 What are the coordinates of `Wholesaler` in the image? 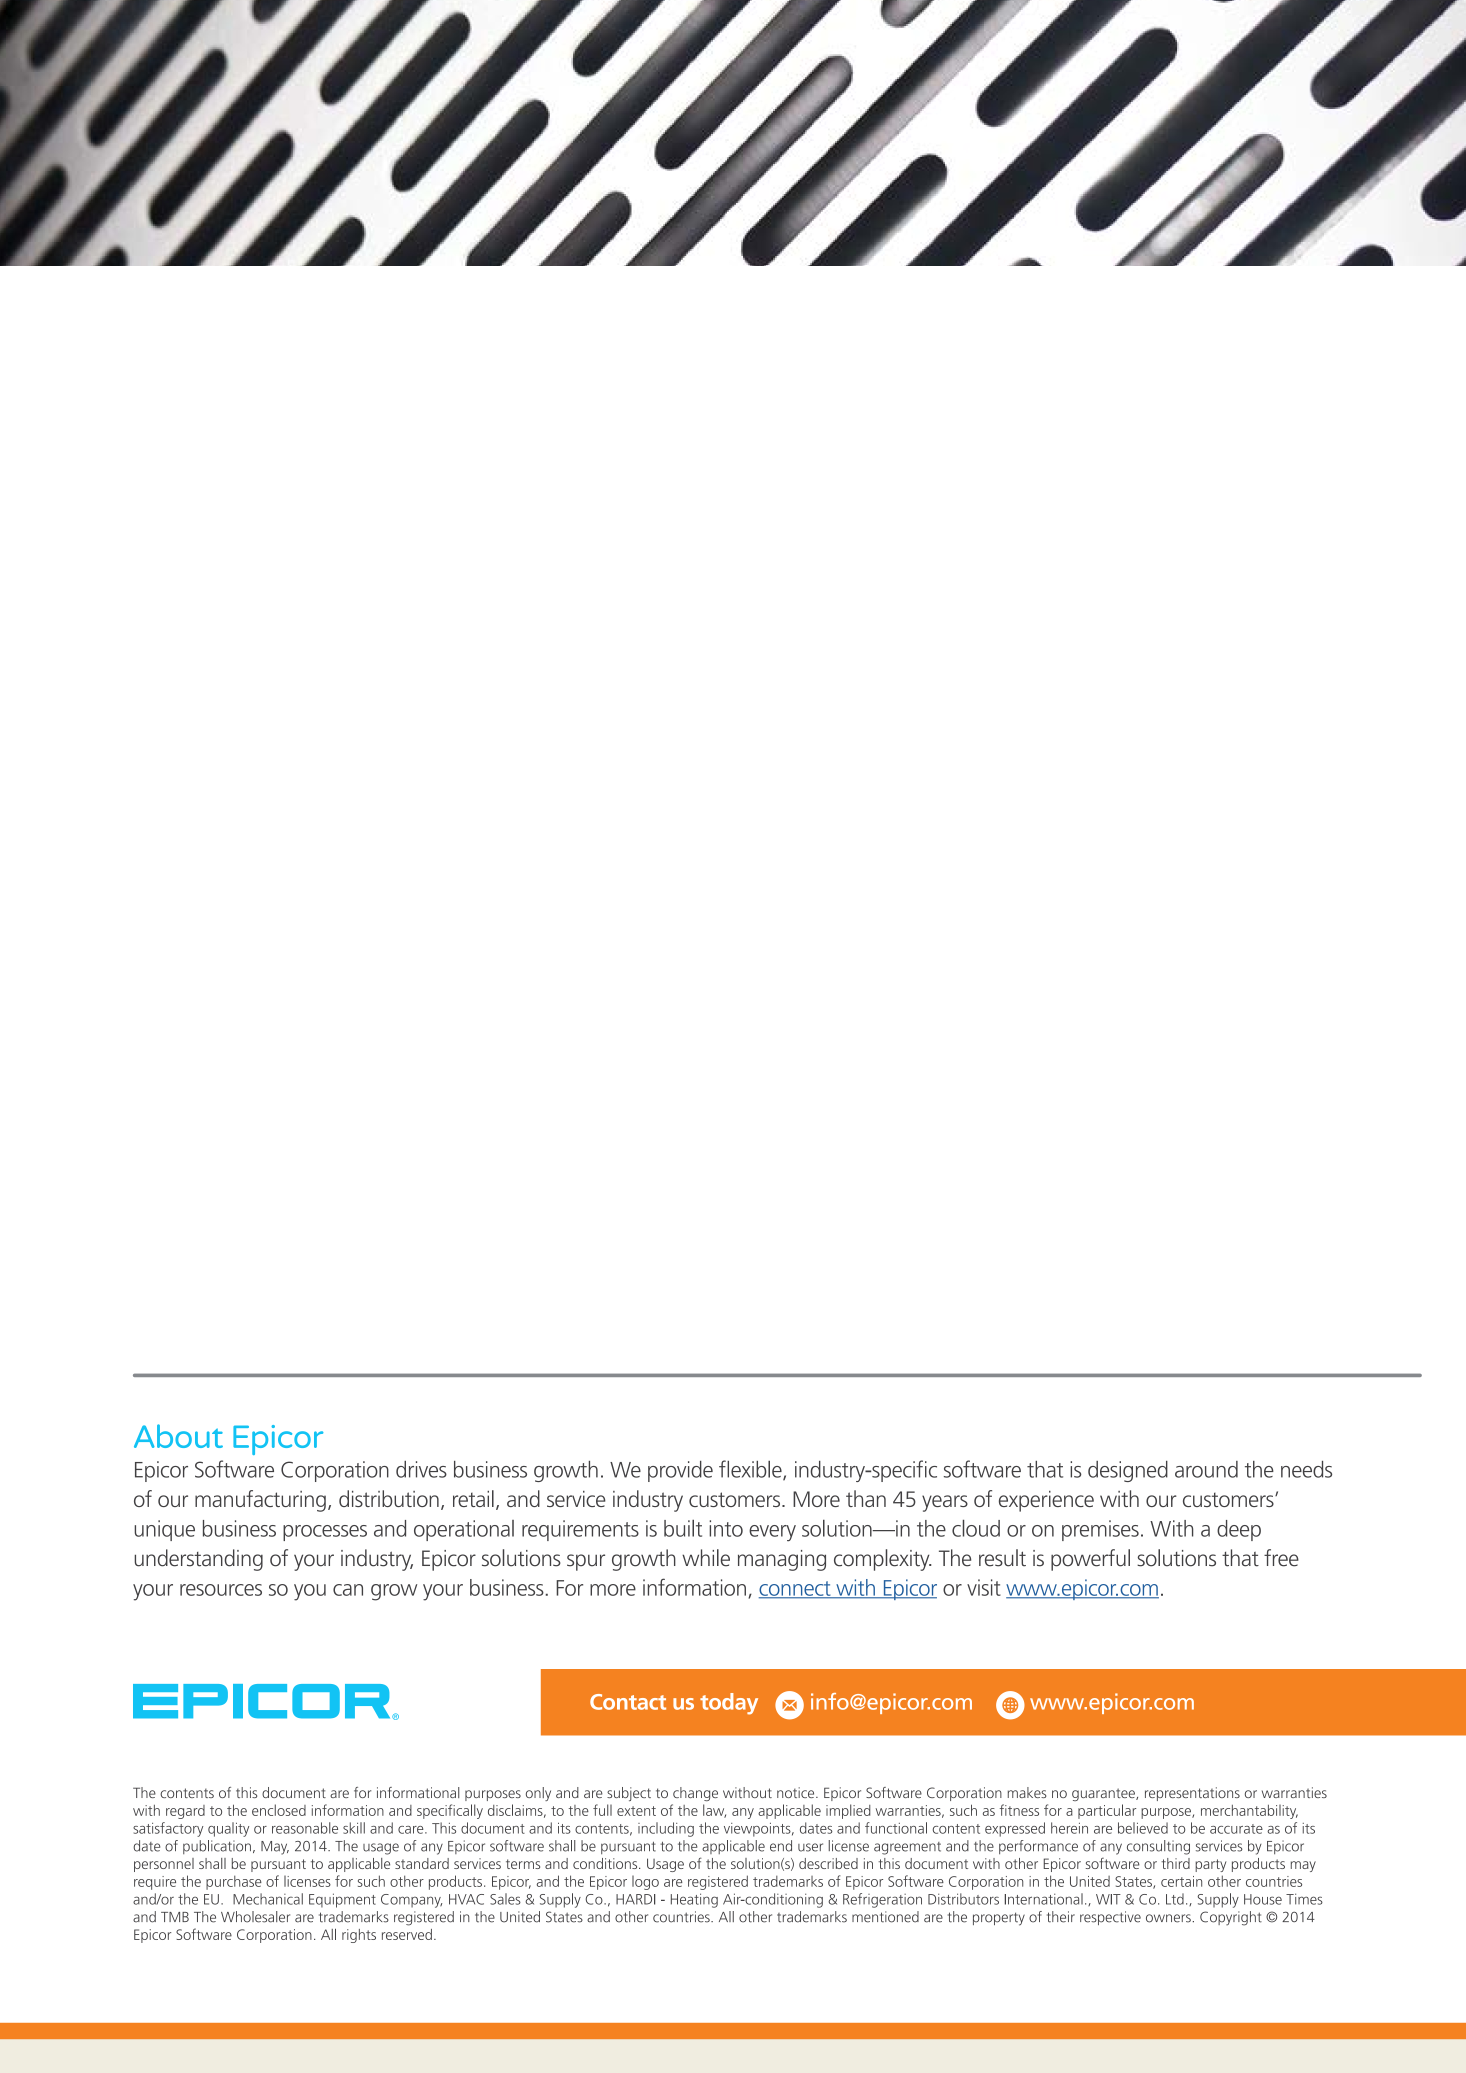 It's located at (255, 1917).
